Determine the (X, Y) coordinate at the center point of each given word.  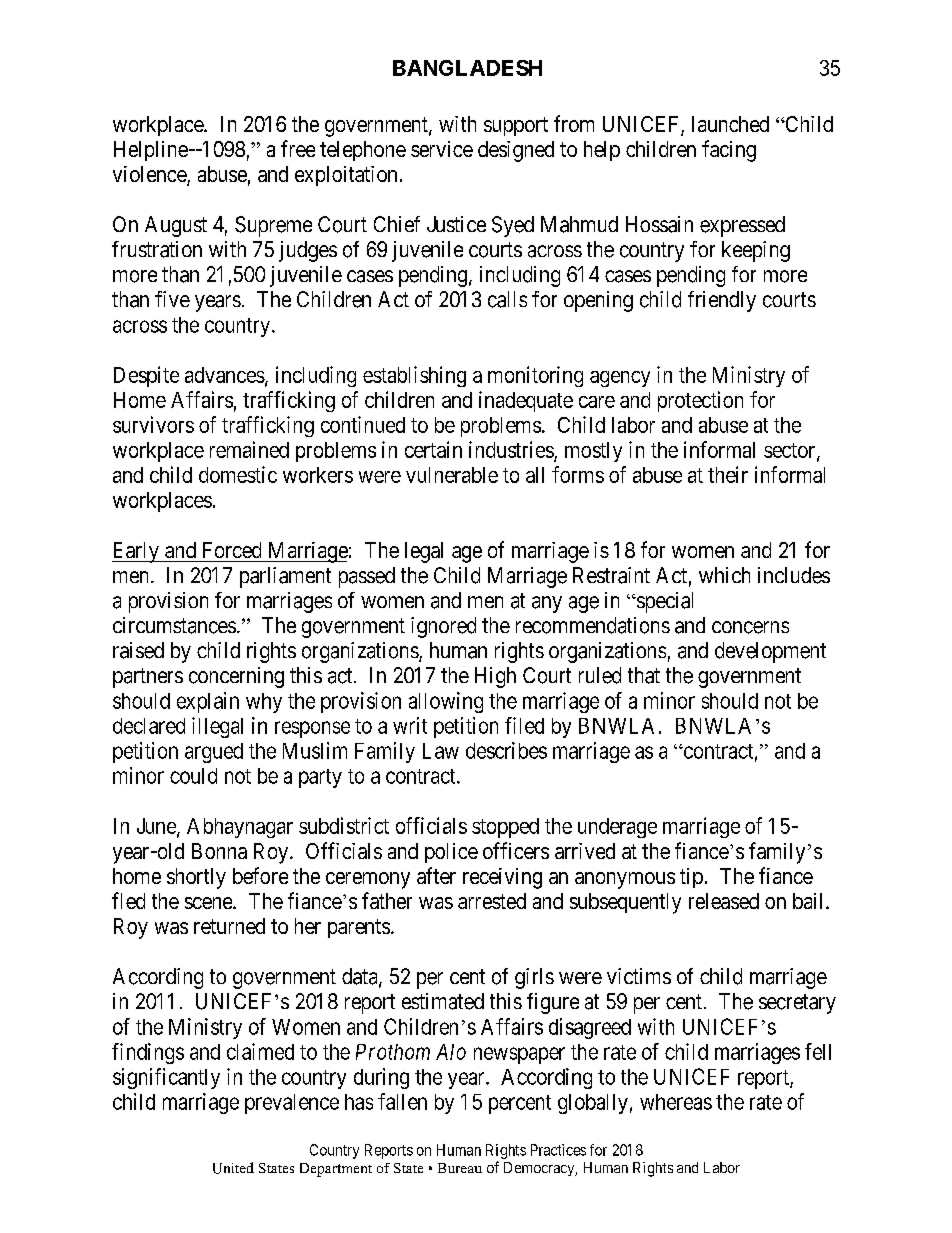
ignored (443, 627)
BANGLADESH (467, 68)
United (233, 1168)
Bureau (460, 1168)
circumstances (174, 625)
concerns (750, 627)
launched (730, 124)
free (298, 148)
